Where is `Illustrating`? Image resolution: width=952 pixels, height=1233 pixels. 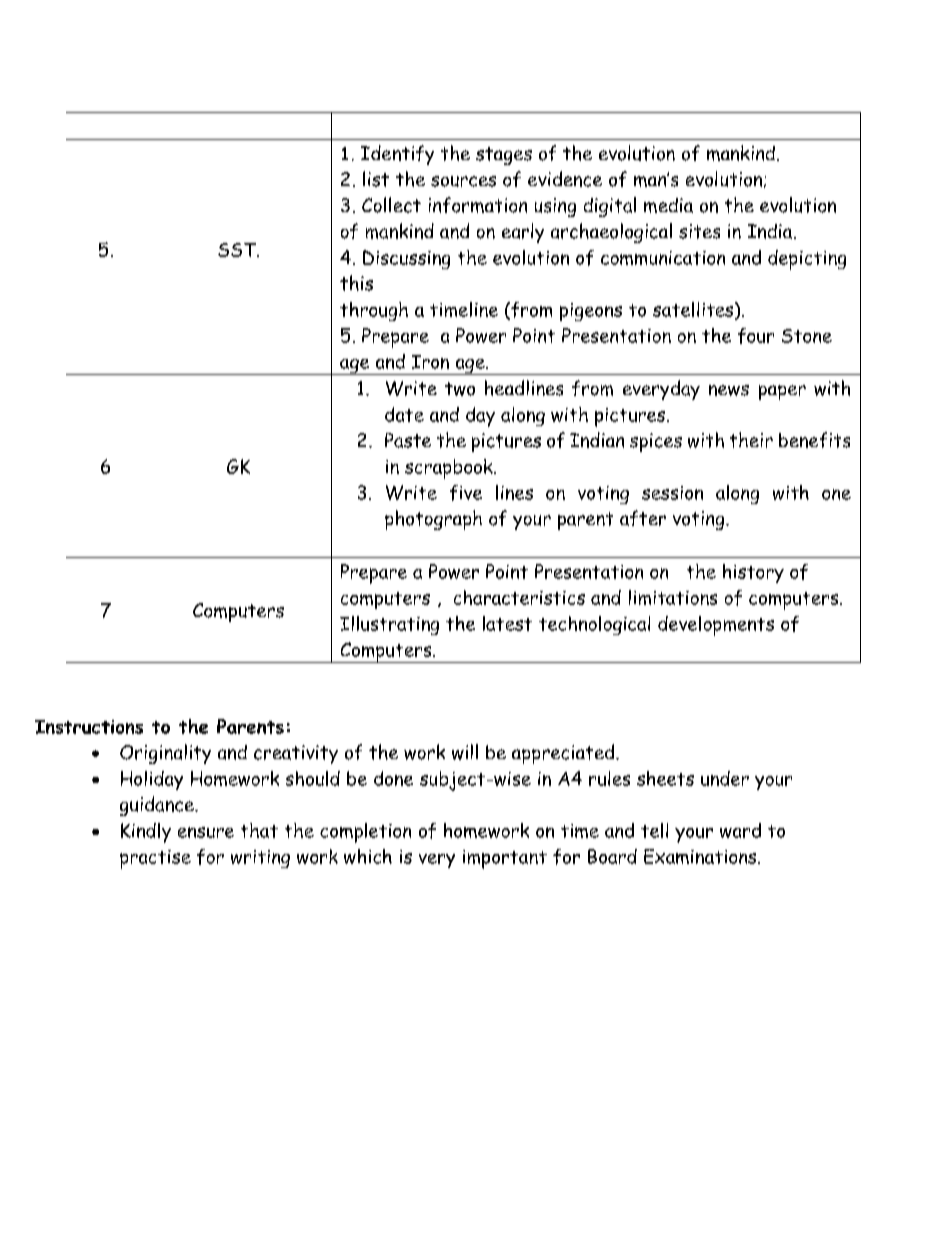 Illustrating is located at coordinates (389, 625).
